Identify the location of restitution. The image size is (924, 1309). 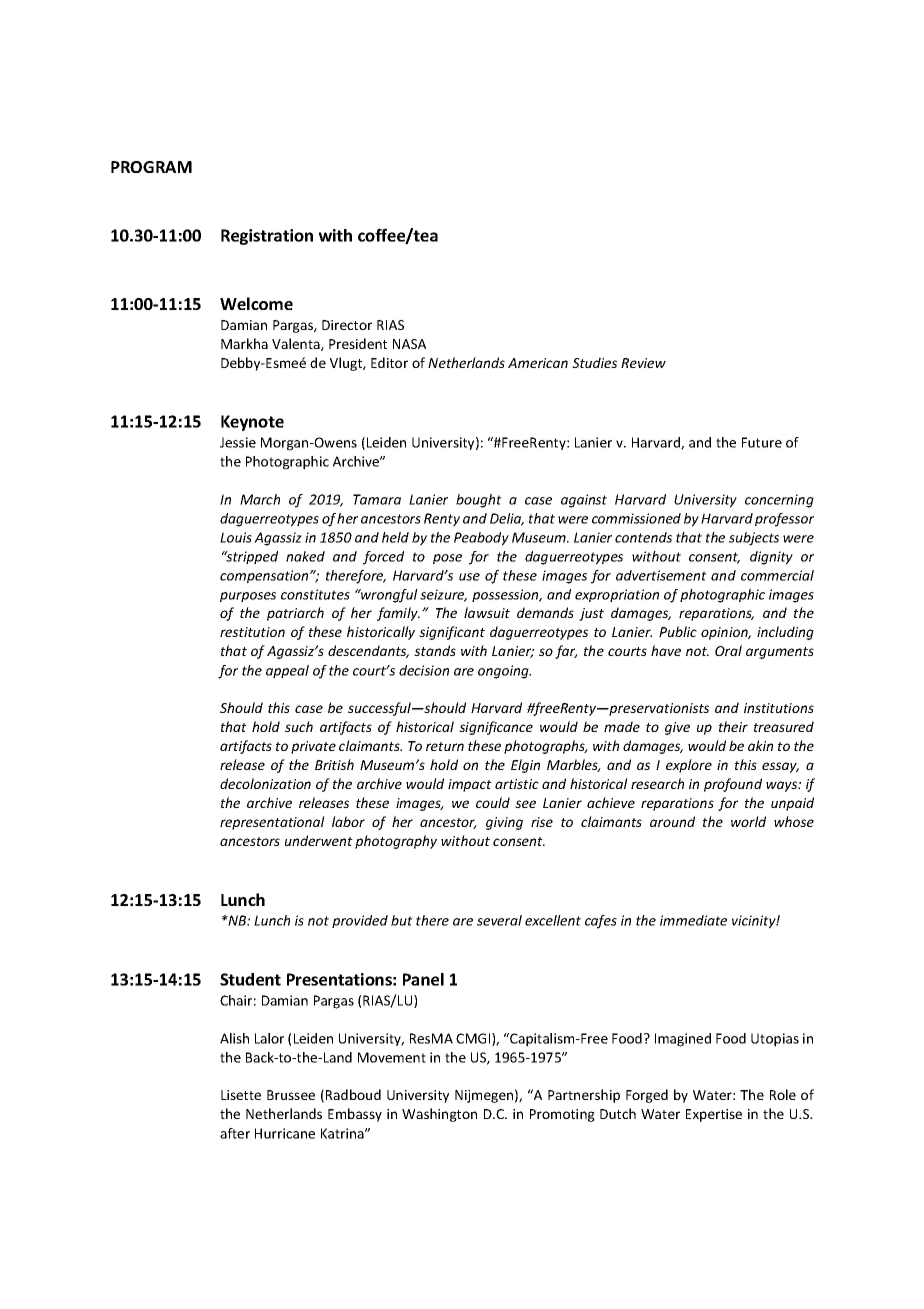
(252, 632).
